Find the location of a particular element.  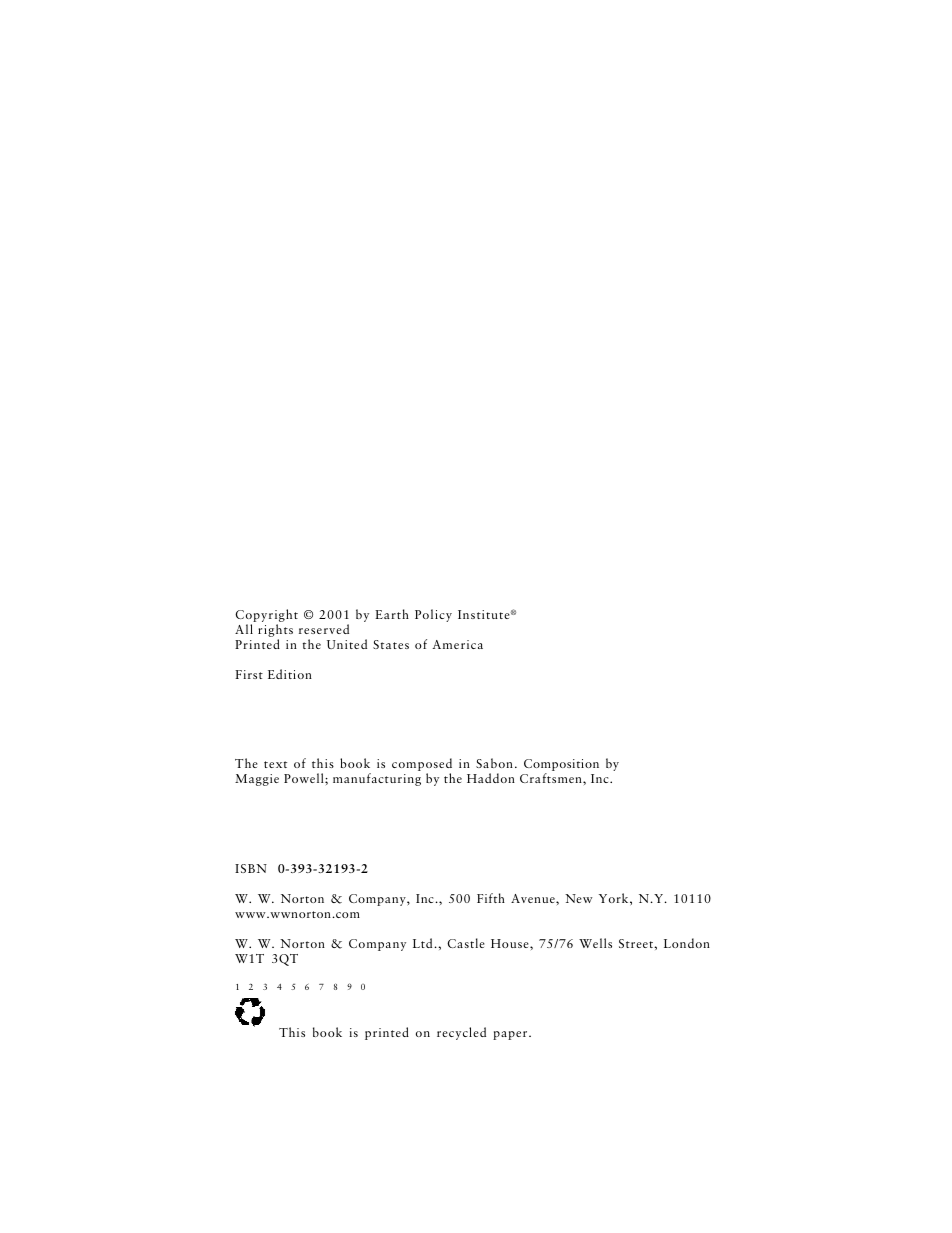

recycled is located at coordinates (461, 1033).
